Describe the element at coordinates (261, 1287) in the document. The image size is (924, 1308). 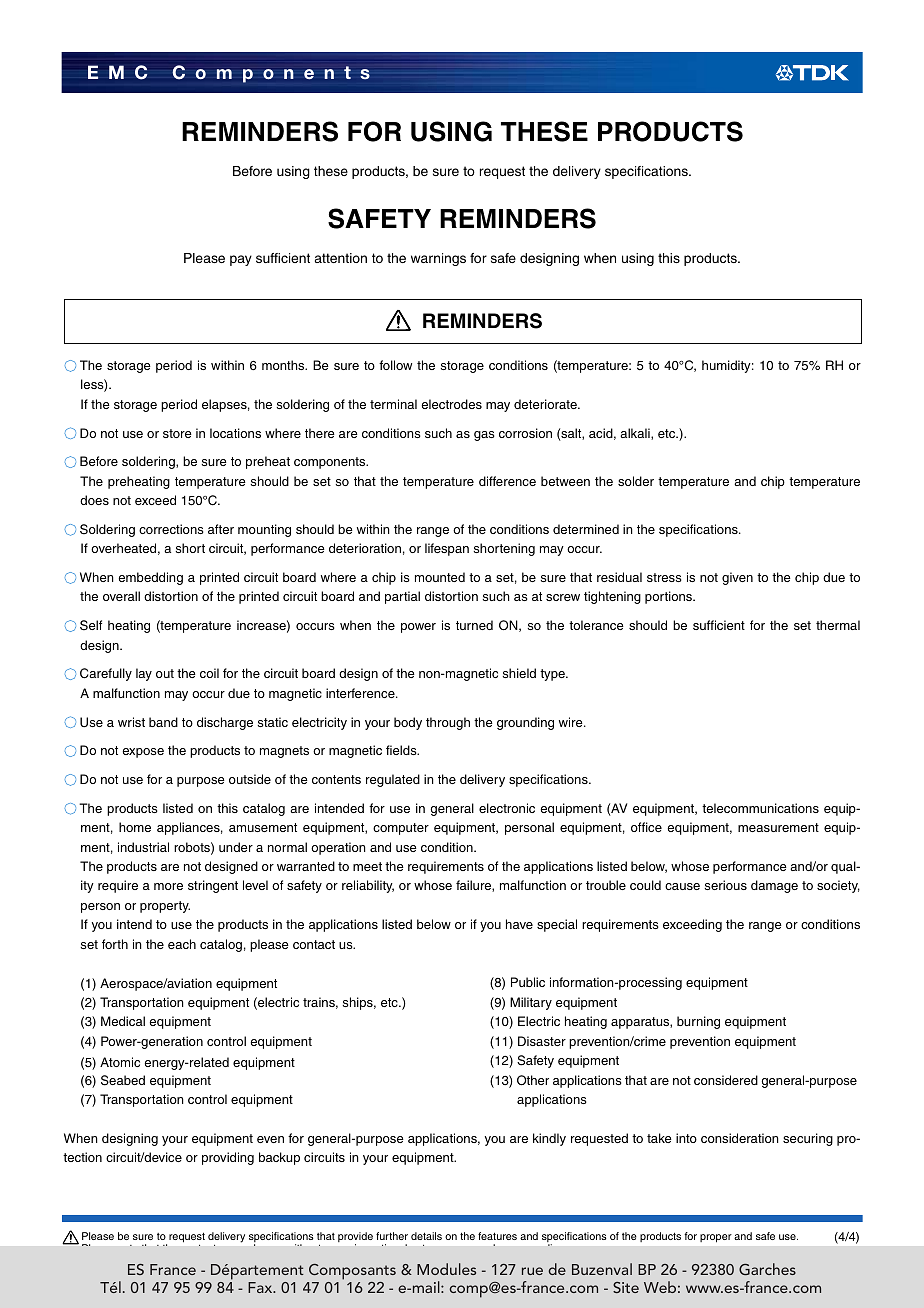
I see `Fax` at that location.
